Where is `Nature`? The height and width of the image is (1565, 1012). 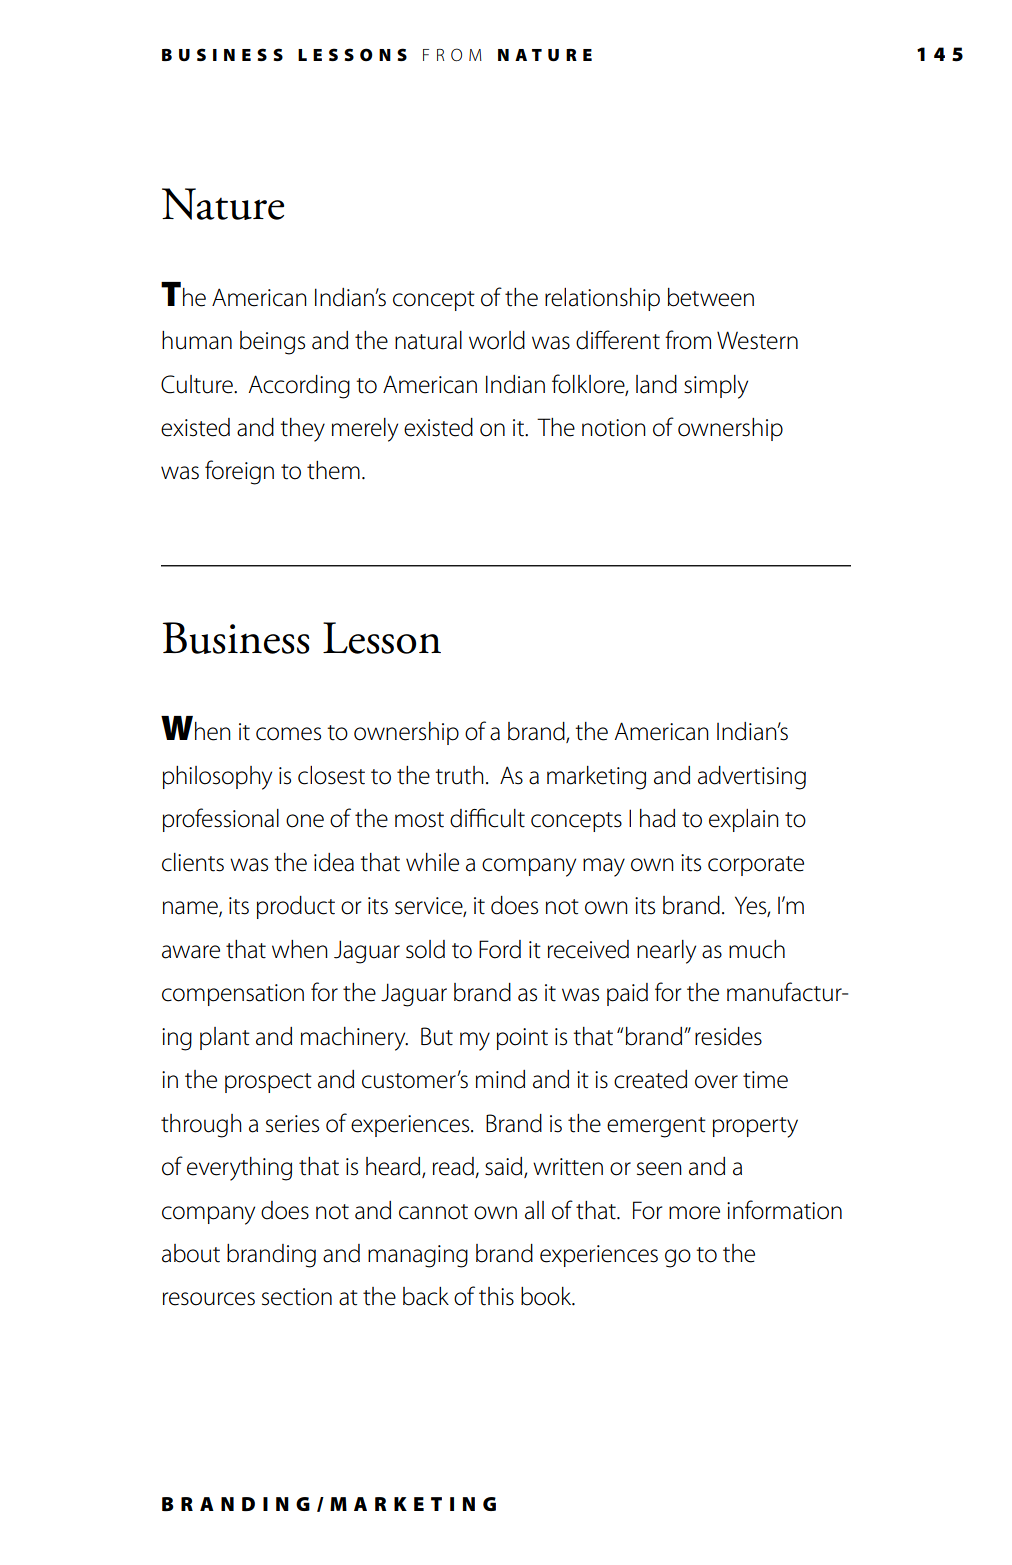
Nature is located at coordinates (223, 204).
